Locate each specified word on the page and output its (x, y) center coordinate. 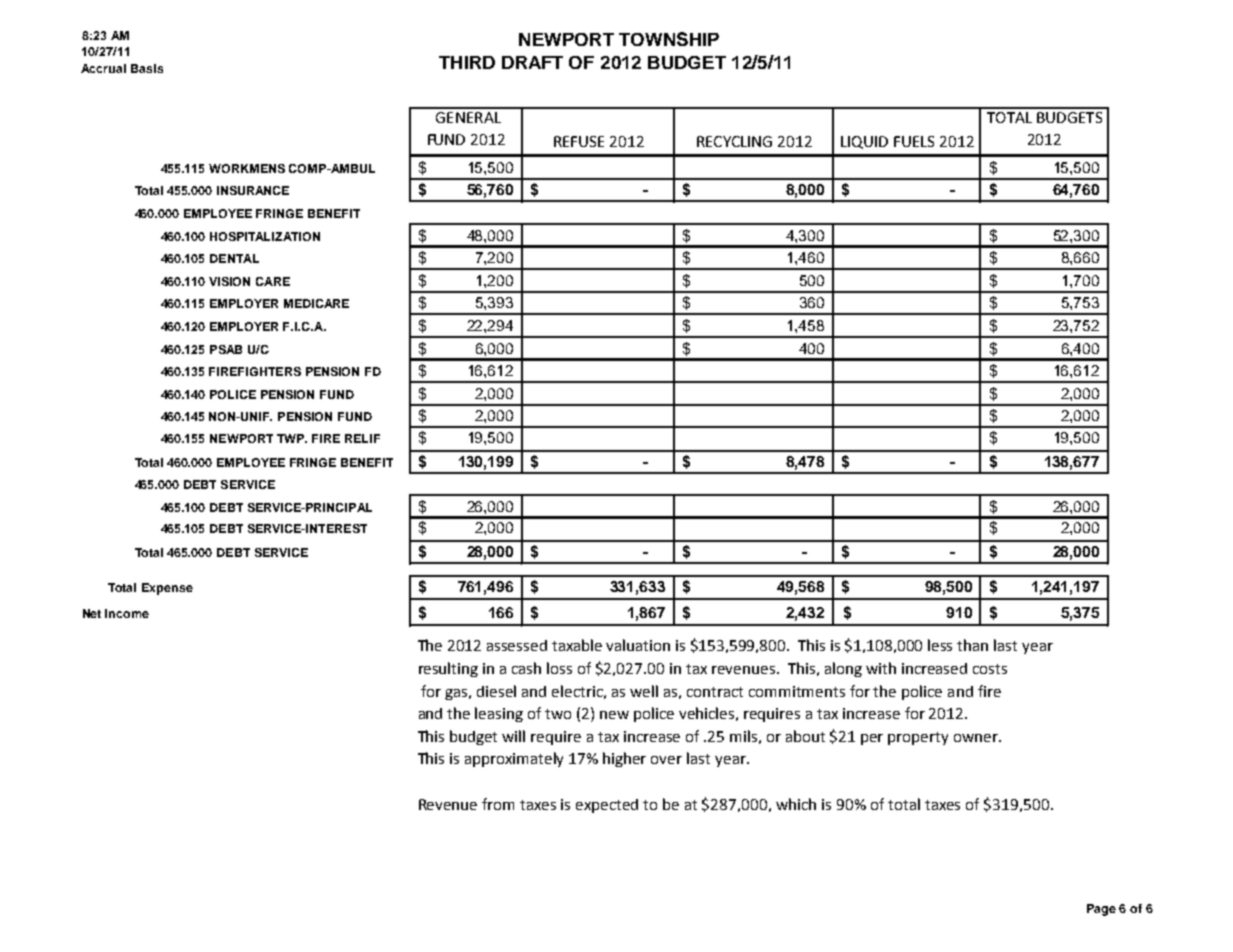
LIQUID (864, 142)
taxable (577, 645)
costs (990, 669)
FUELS (914, 141)
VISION (229, 281)
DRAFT (532, 62)
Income (127, 613)
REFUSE (579, 141)
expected (607, 806)
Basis (147, 68)
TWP (292, 438)
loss (559, 668)
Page (1101, 910)
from (498, 804)
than (972, 645)
